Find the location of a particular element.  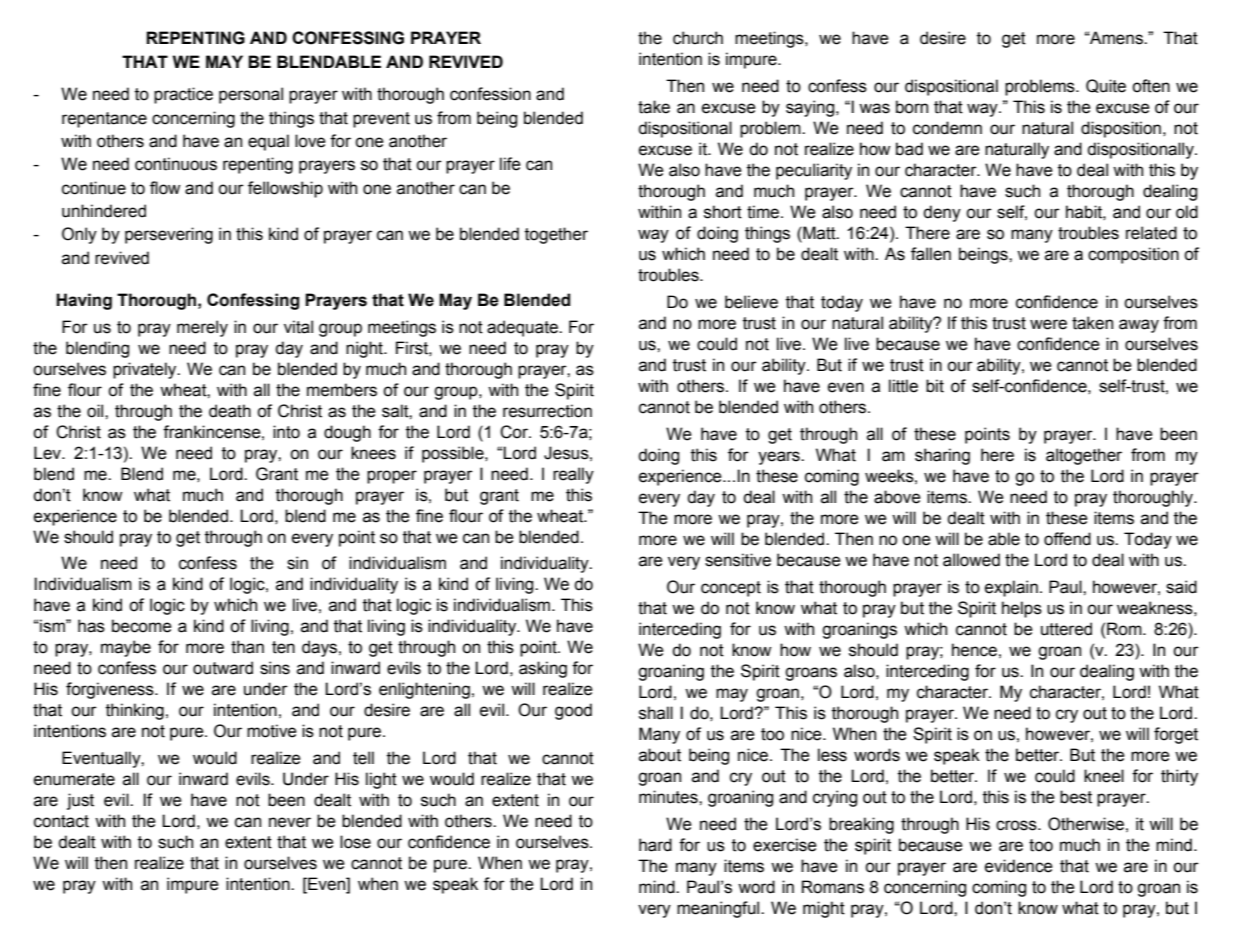

really is located at coordinates (573, 475).
